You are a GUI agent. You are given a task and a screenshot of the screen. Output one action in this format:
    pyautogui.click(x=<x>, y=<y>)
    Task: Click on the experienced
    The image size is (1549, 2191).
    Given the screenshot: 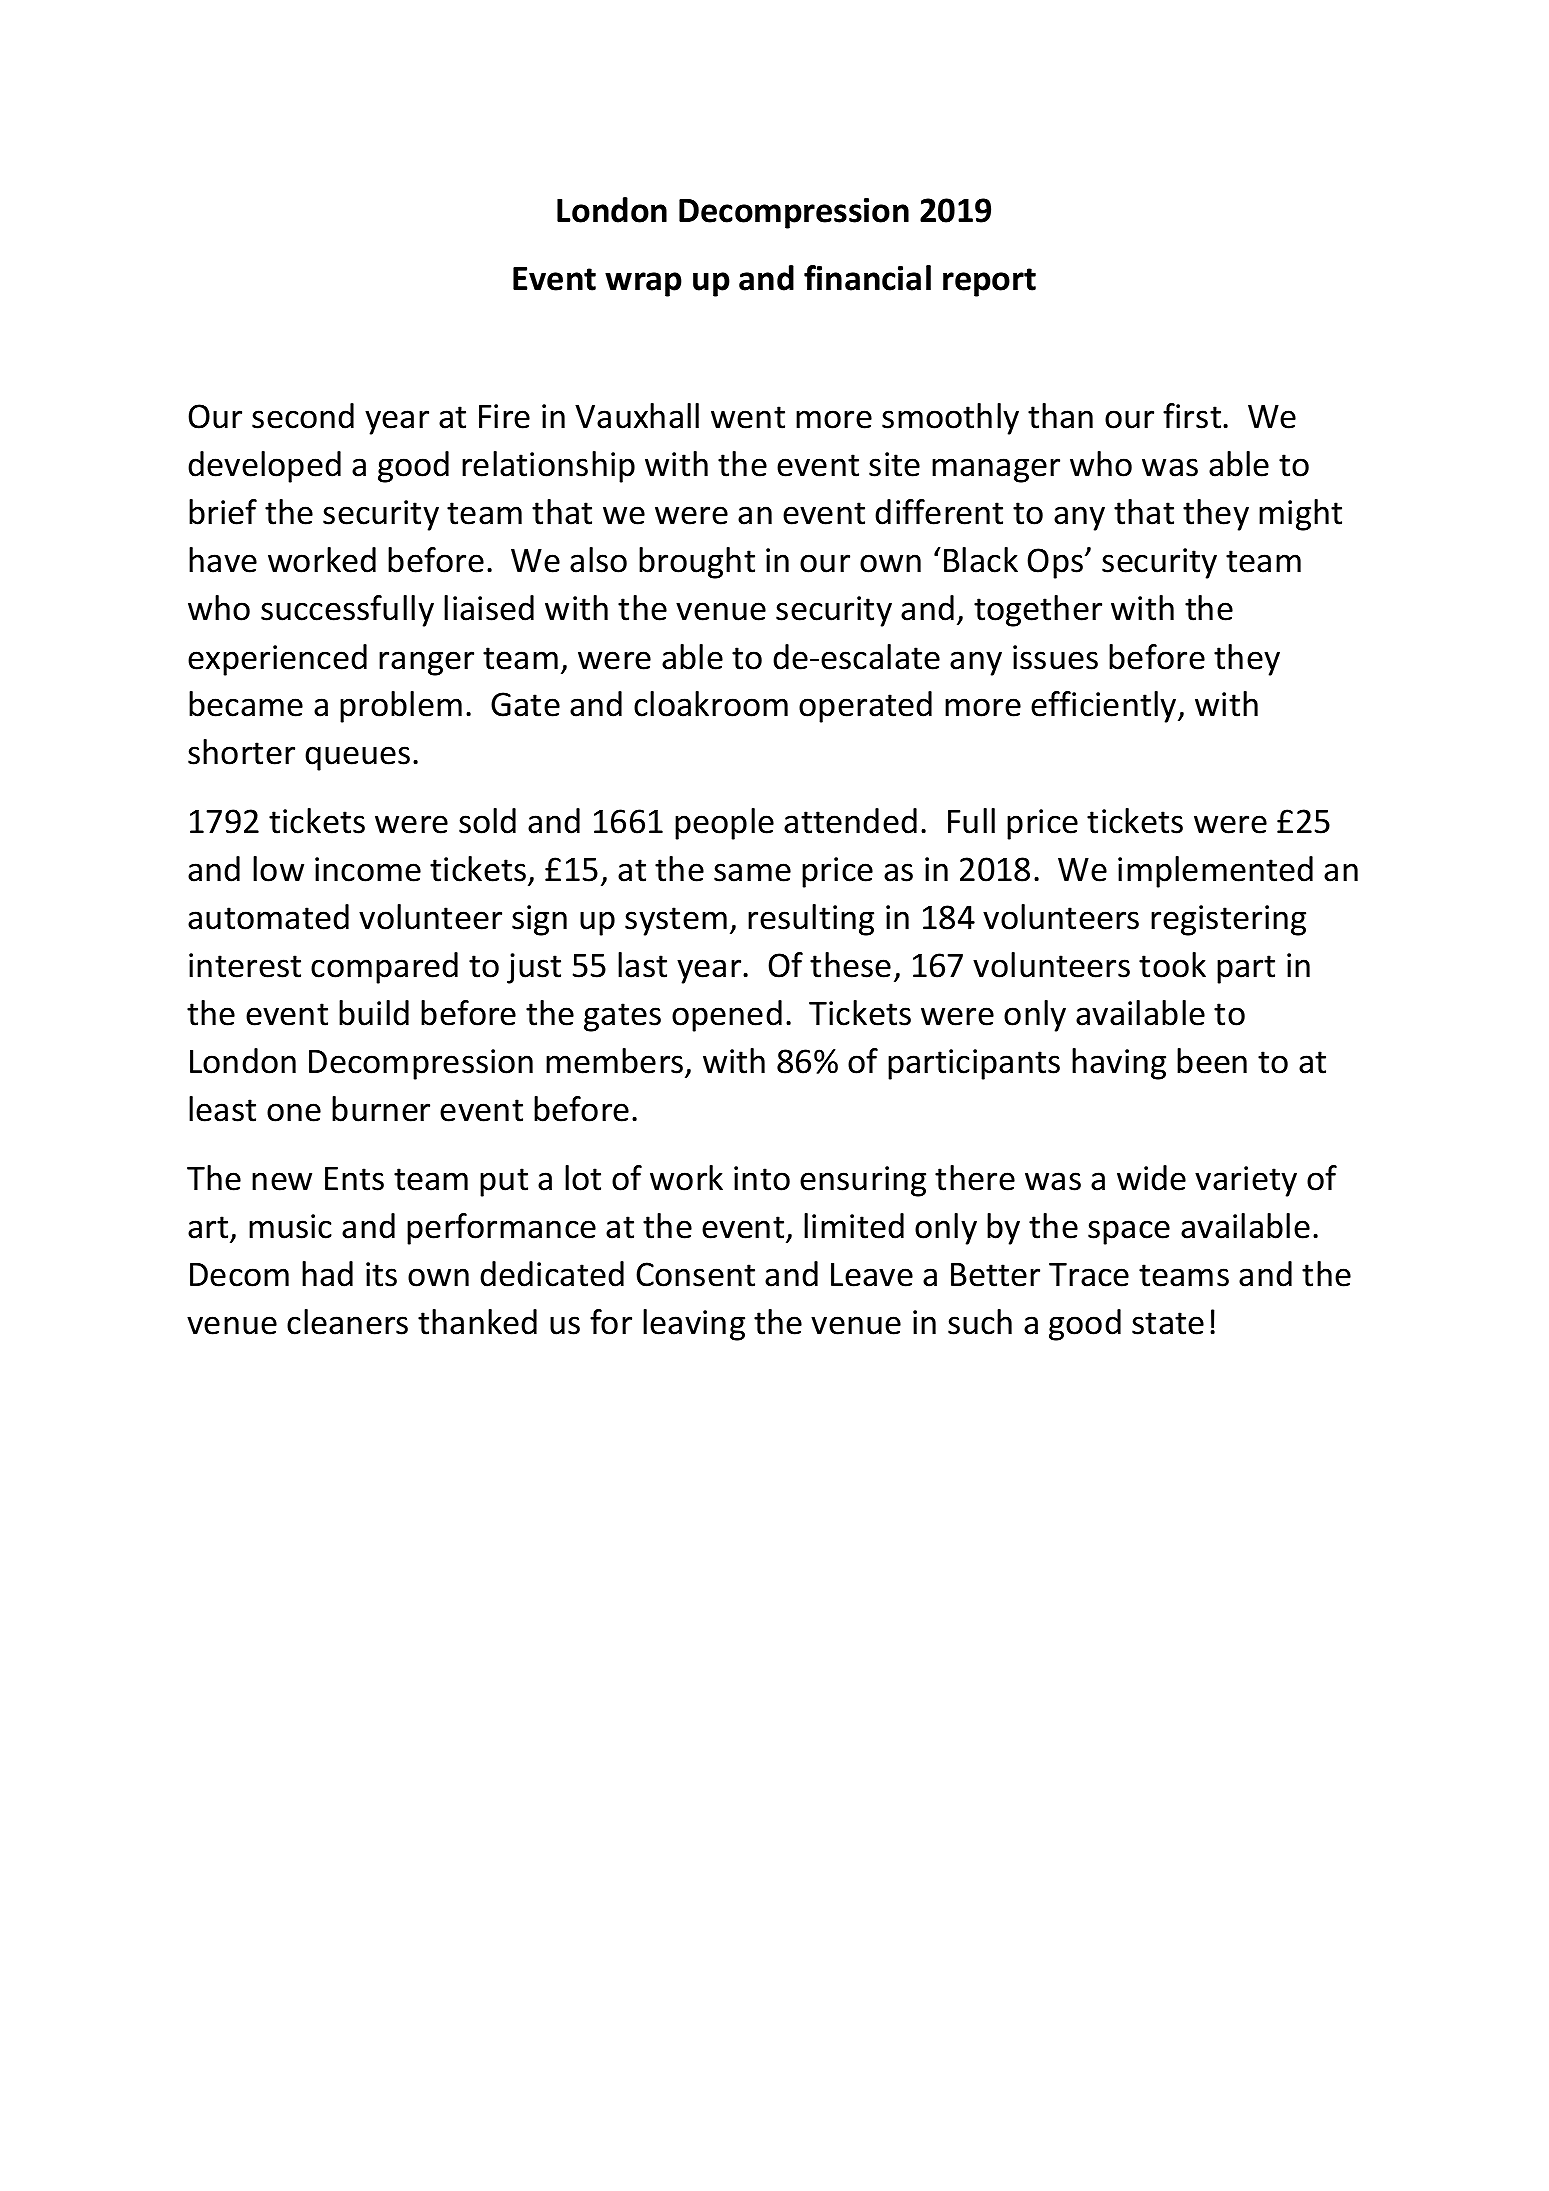 What is the action you would take?
    pyautogui.click(x=277, y=660)
